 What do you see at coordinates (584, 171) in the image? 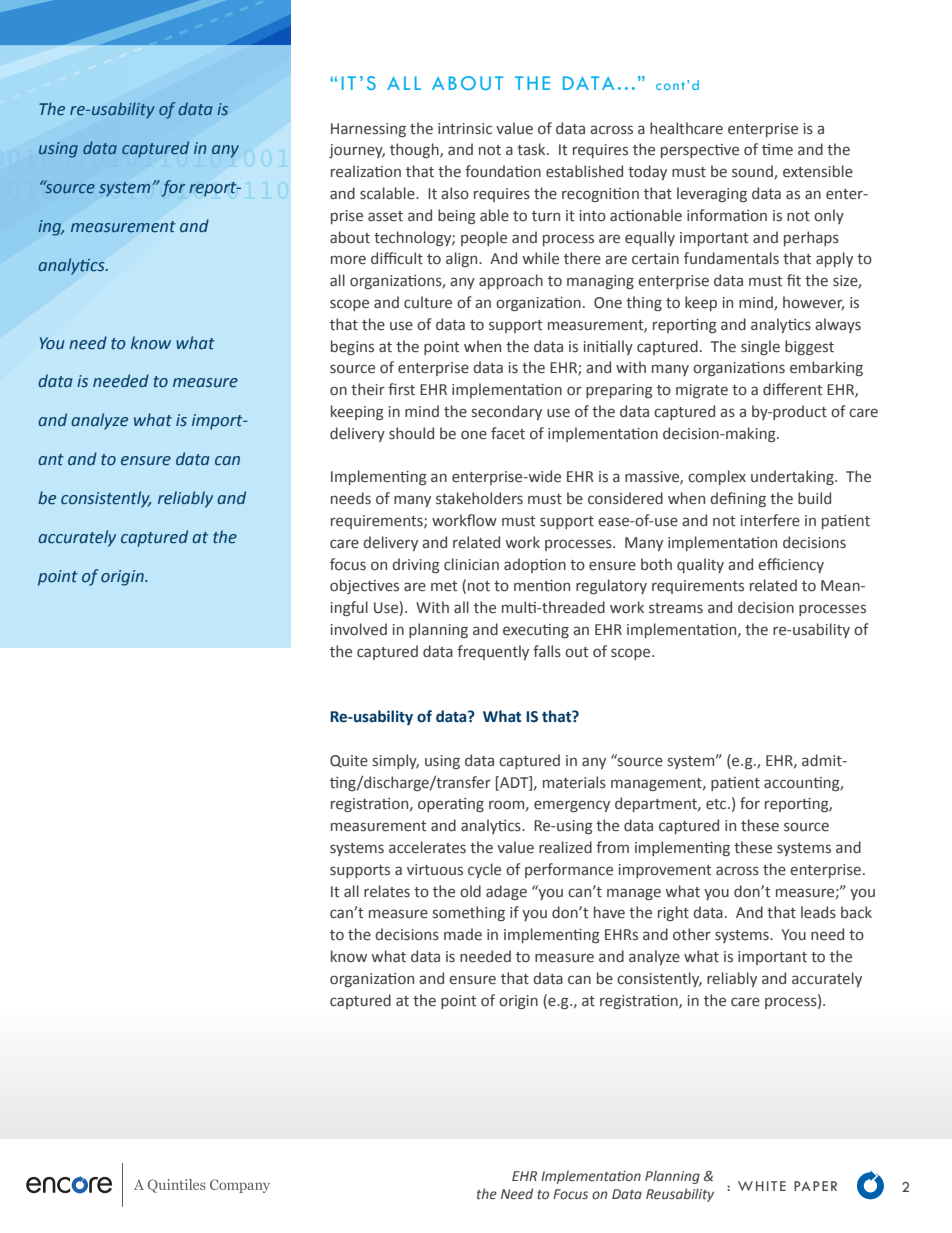
I see `established` at bounding box center [584, 171].
